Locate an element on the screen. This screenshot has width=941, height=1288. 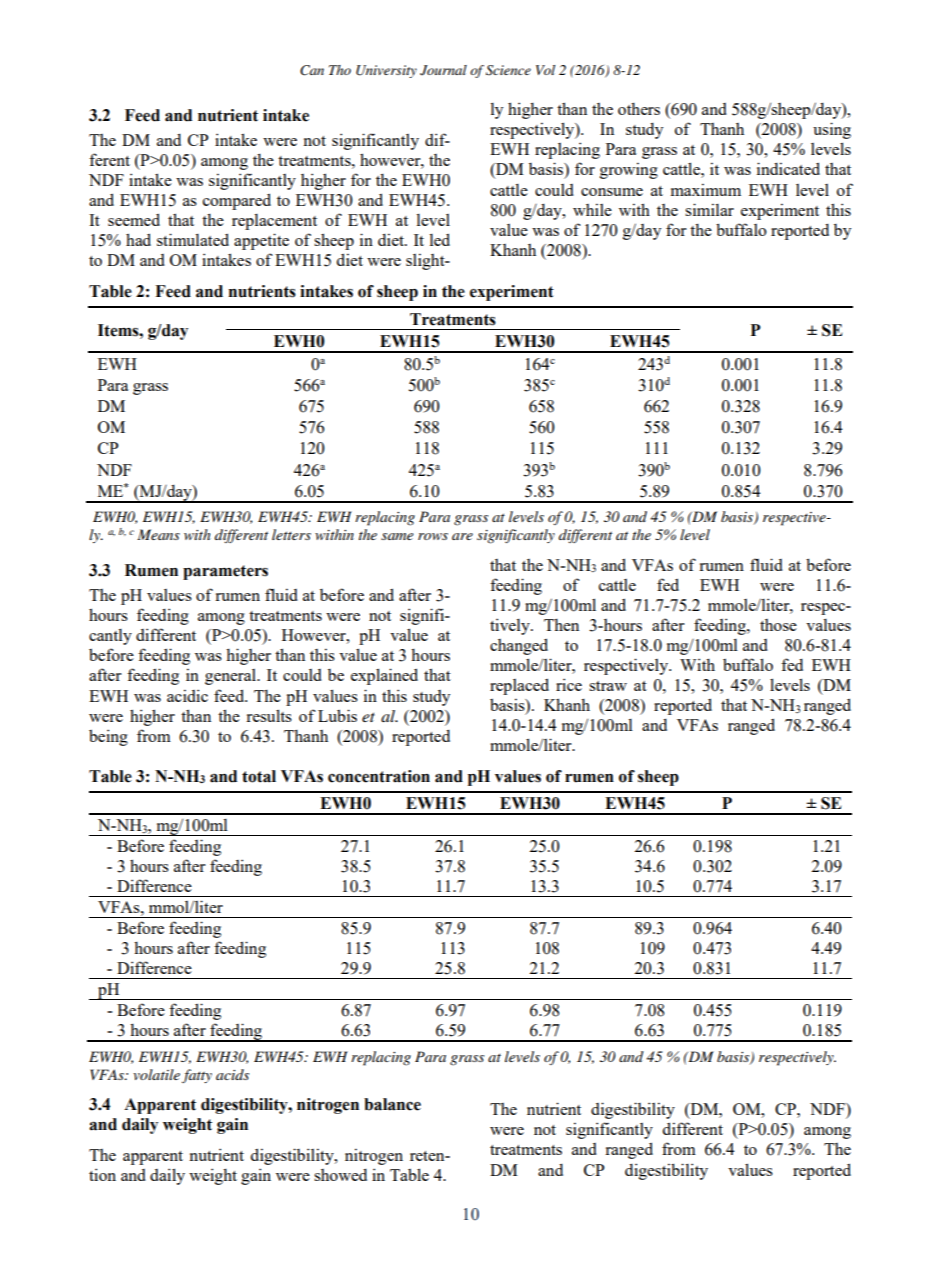
compared is located at coordinates (237, 201).
